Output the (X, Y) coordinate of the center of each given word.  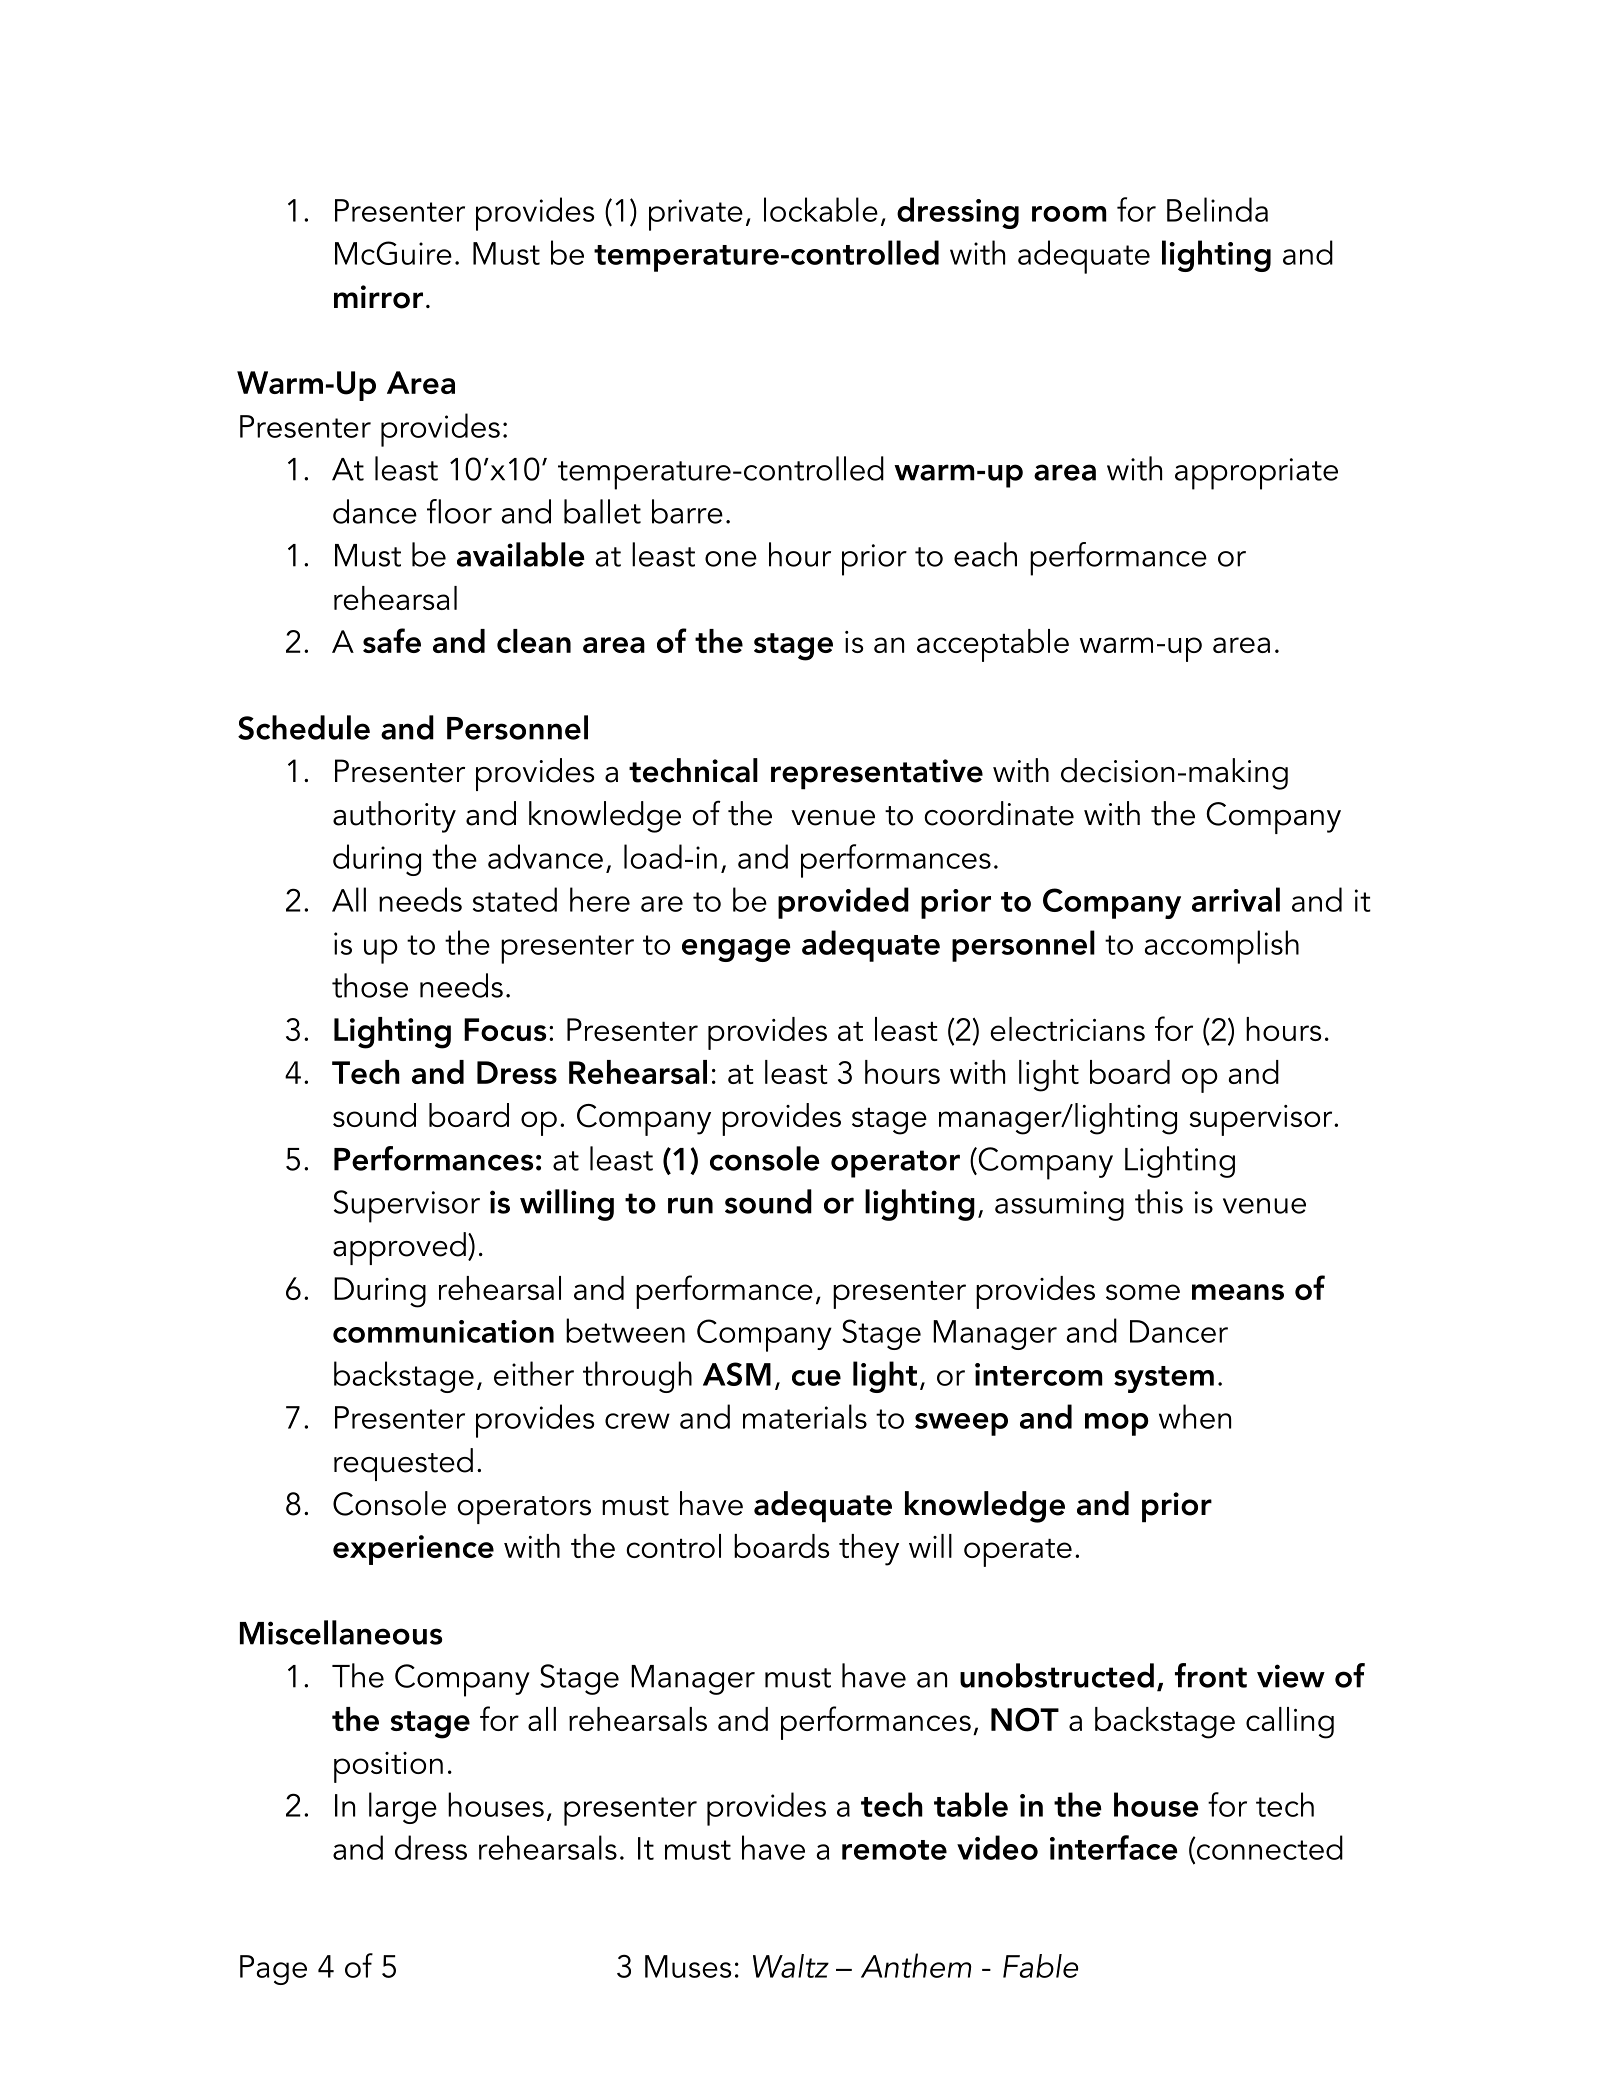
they (869, 1550)
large (403, 1808)
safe (392, 640)
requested (403, 1464)
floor (459, 511)
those (370, 985)
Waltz (791, 1966)
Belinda (1217, 209)
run (690, 1205)
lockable (821, 209)
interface (1114, 1847)
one (731, 559)
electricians (1067, 1029)
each (985, 554)
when (1195, 1416)
